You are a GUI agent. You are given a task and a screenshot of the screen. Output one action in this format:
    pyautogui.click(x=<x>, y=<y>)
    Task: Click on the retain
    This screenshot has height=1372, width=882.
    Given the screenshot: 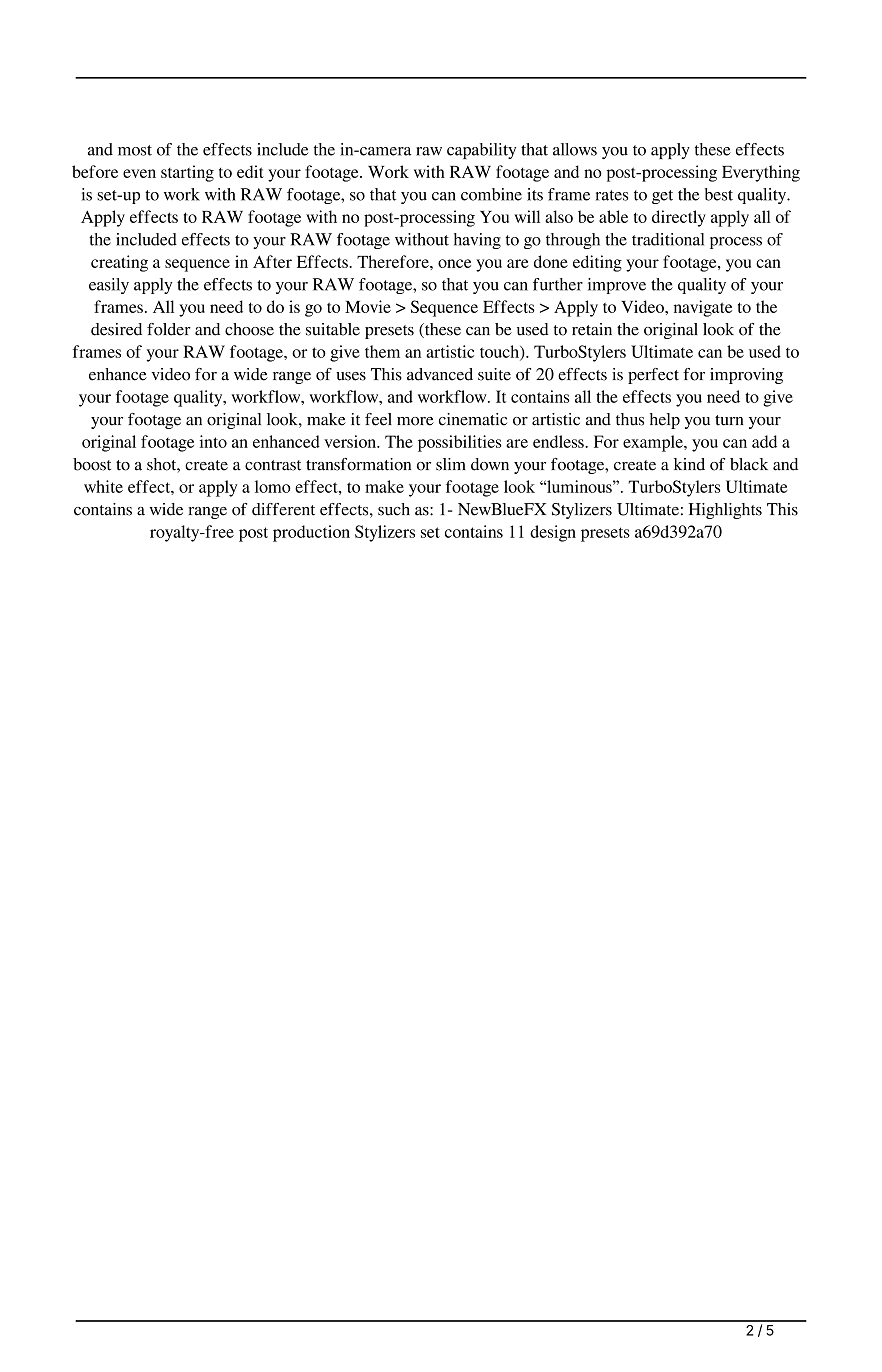 What is the action you would take?
    pyautogui.click(x=592, y=329)
